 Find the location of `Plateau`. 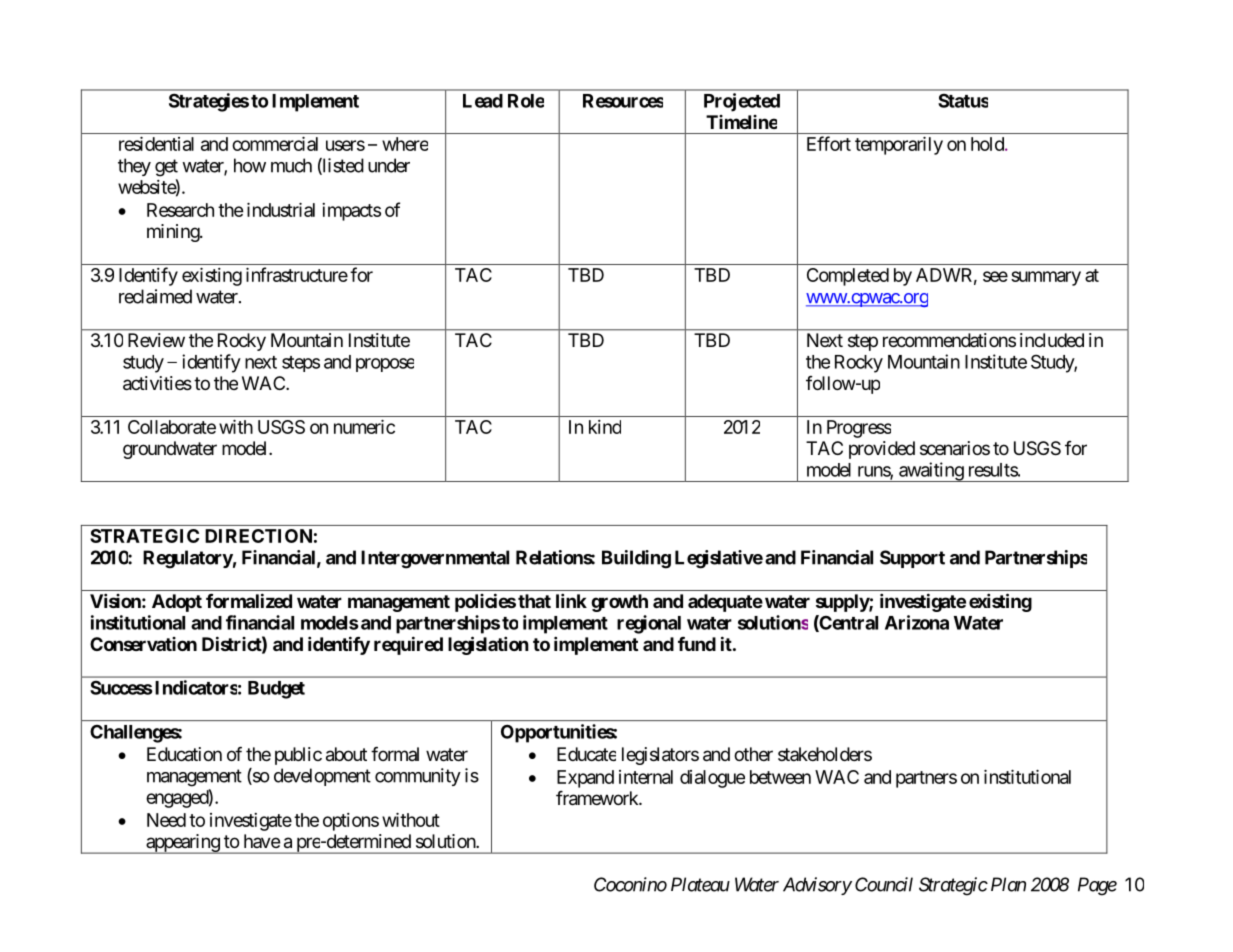

Plateau is located at coordinates (700, 884).
